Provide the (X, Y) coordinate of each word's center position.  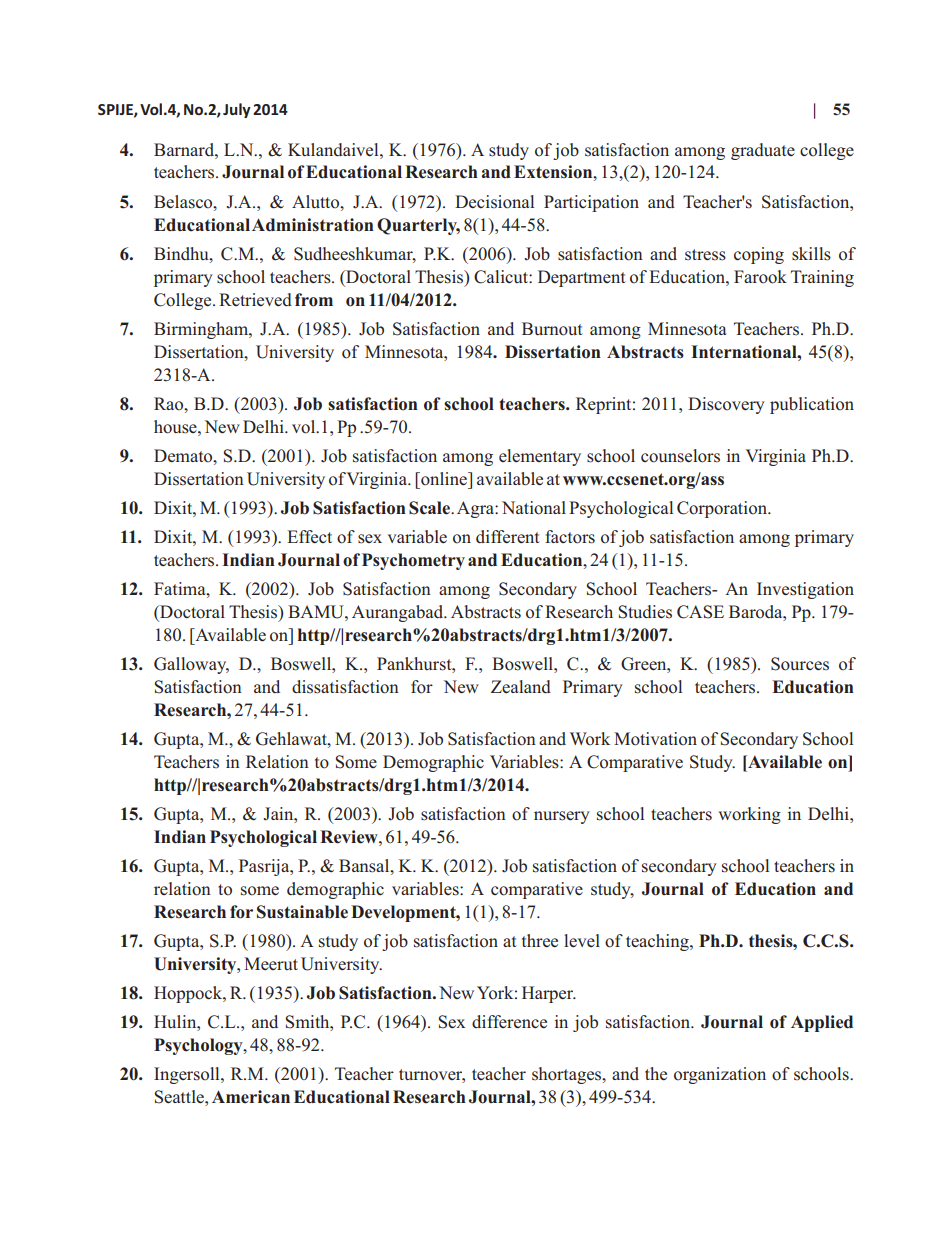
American (251, 1097)
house (176, 427)
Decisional (494, 202)
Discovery (726, 405)
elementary (540, 457)
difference (509, 1022)
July (237, 110)
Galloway (191, 665)
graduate (763, 151)
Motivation (655, 739)
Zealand (521, 687)
